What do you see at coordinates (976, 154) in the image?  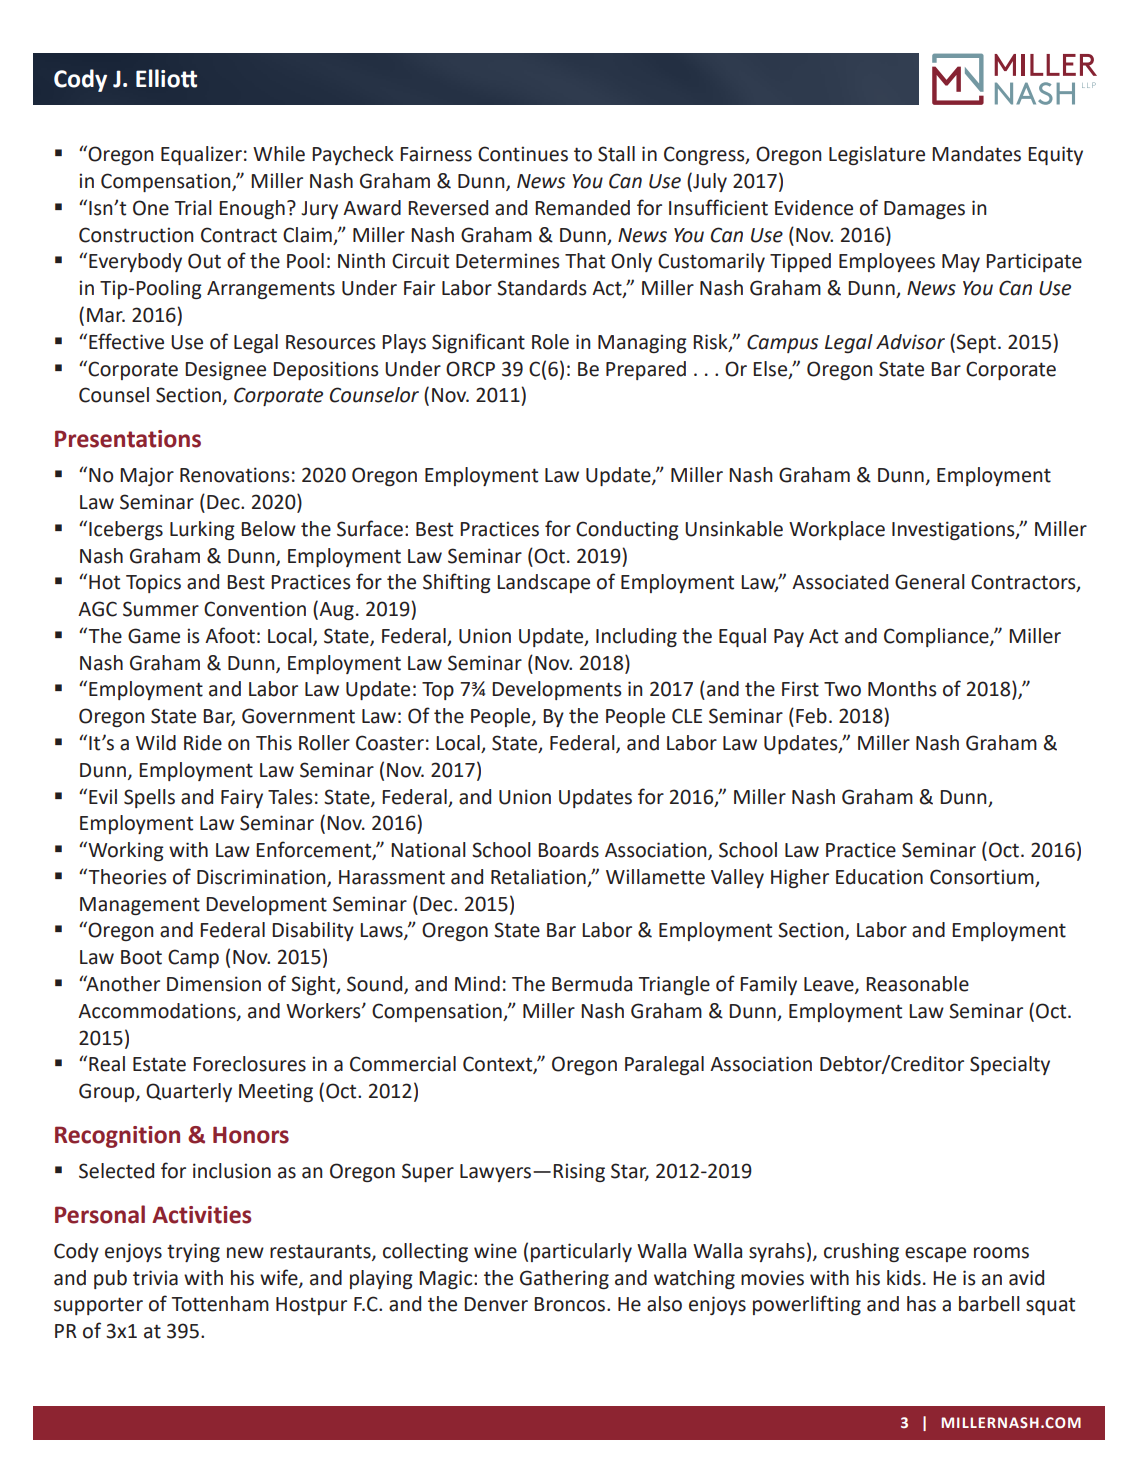 I see `Mandates` at bounding box center [976, 154].
